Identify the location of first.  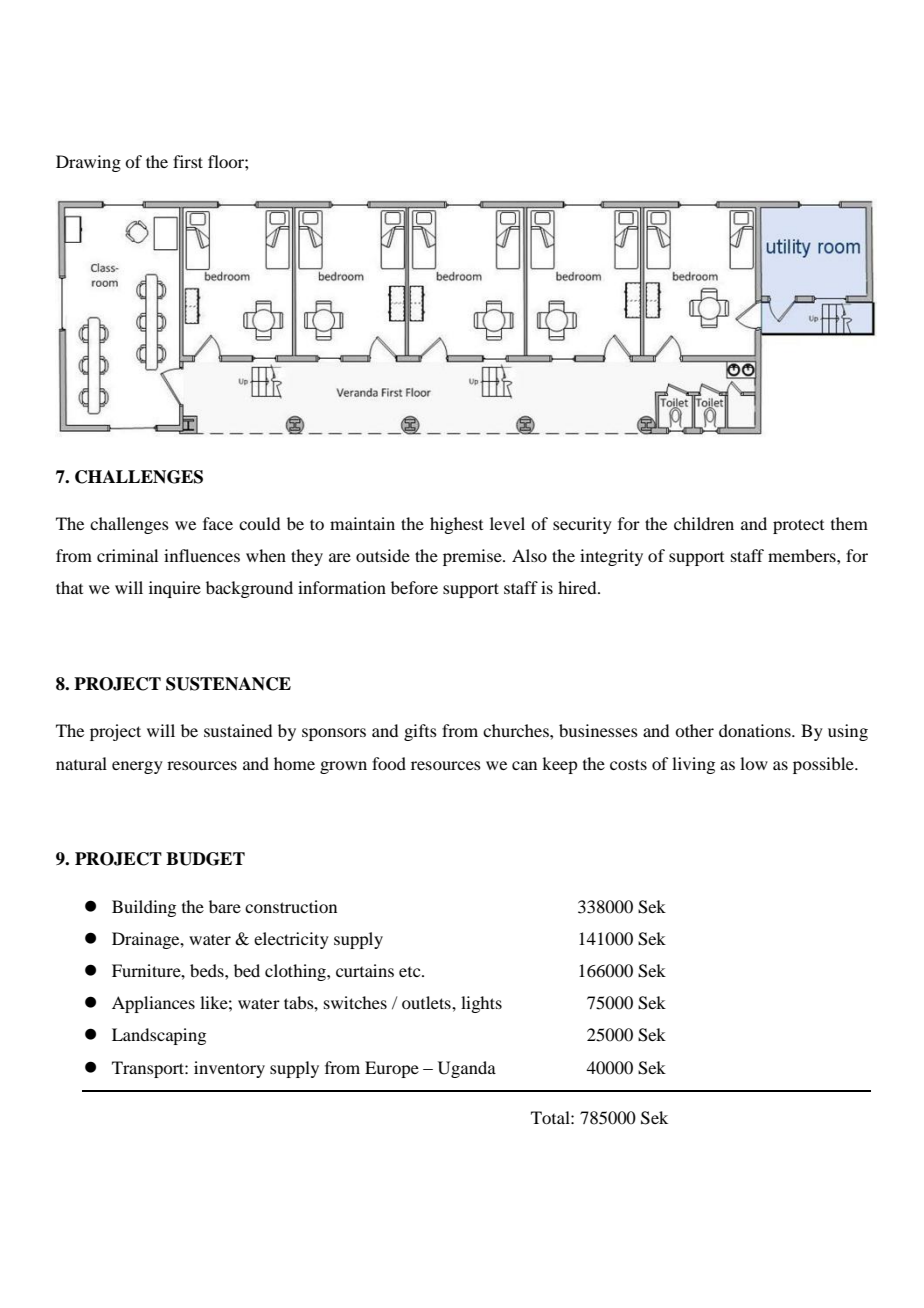
(188, 161).
